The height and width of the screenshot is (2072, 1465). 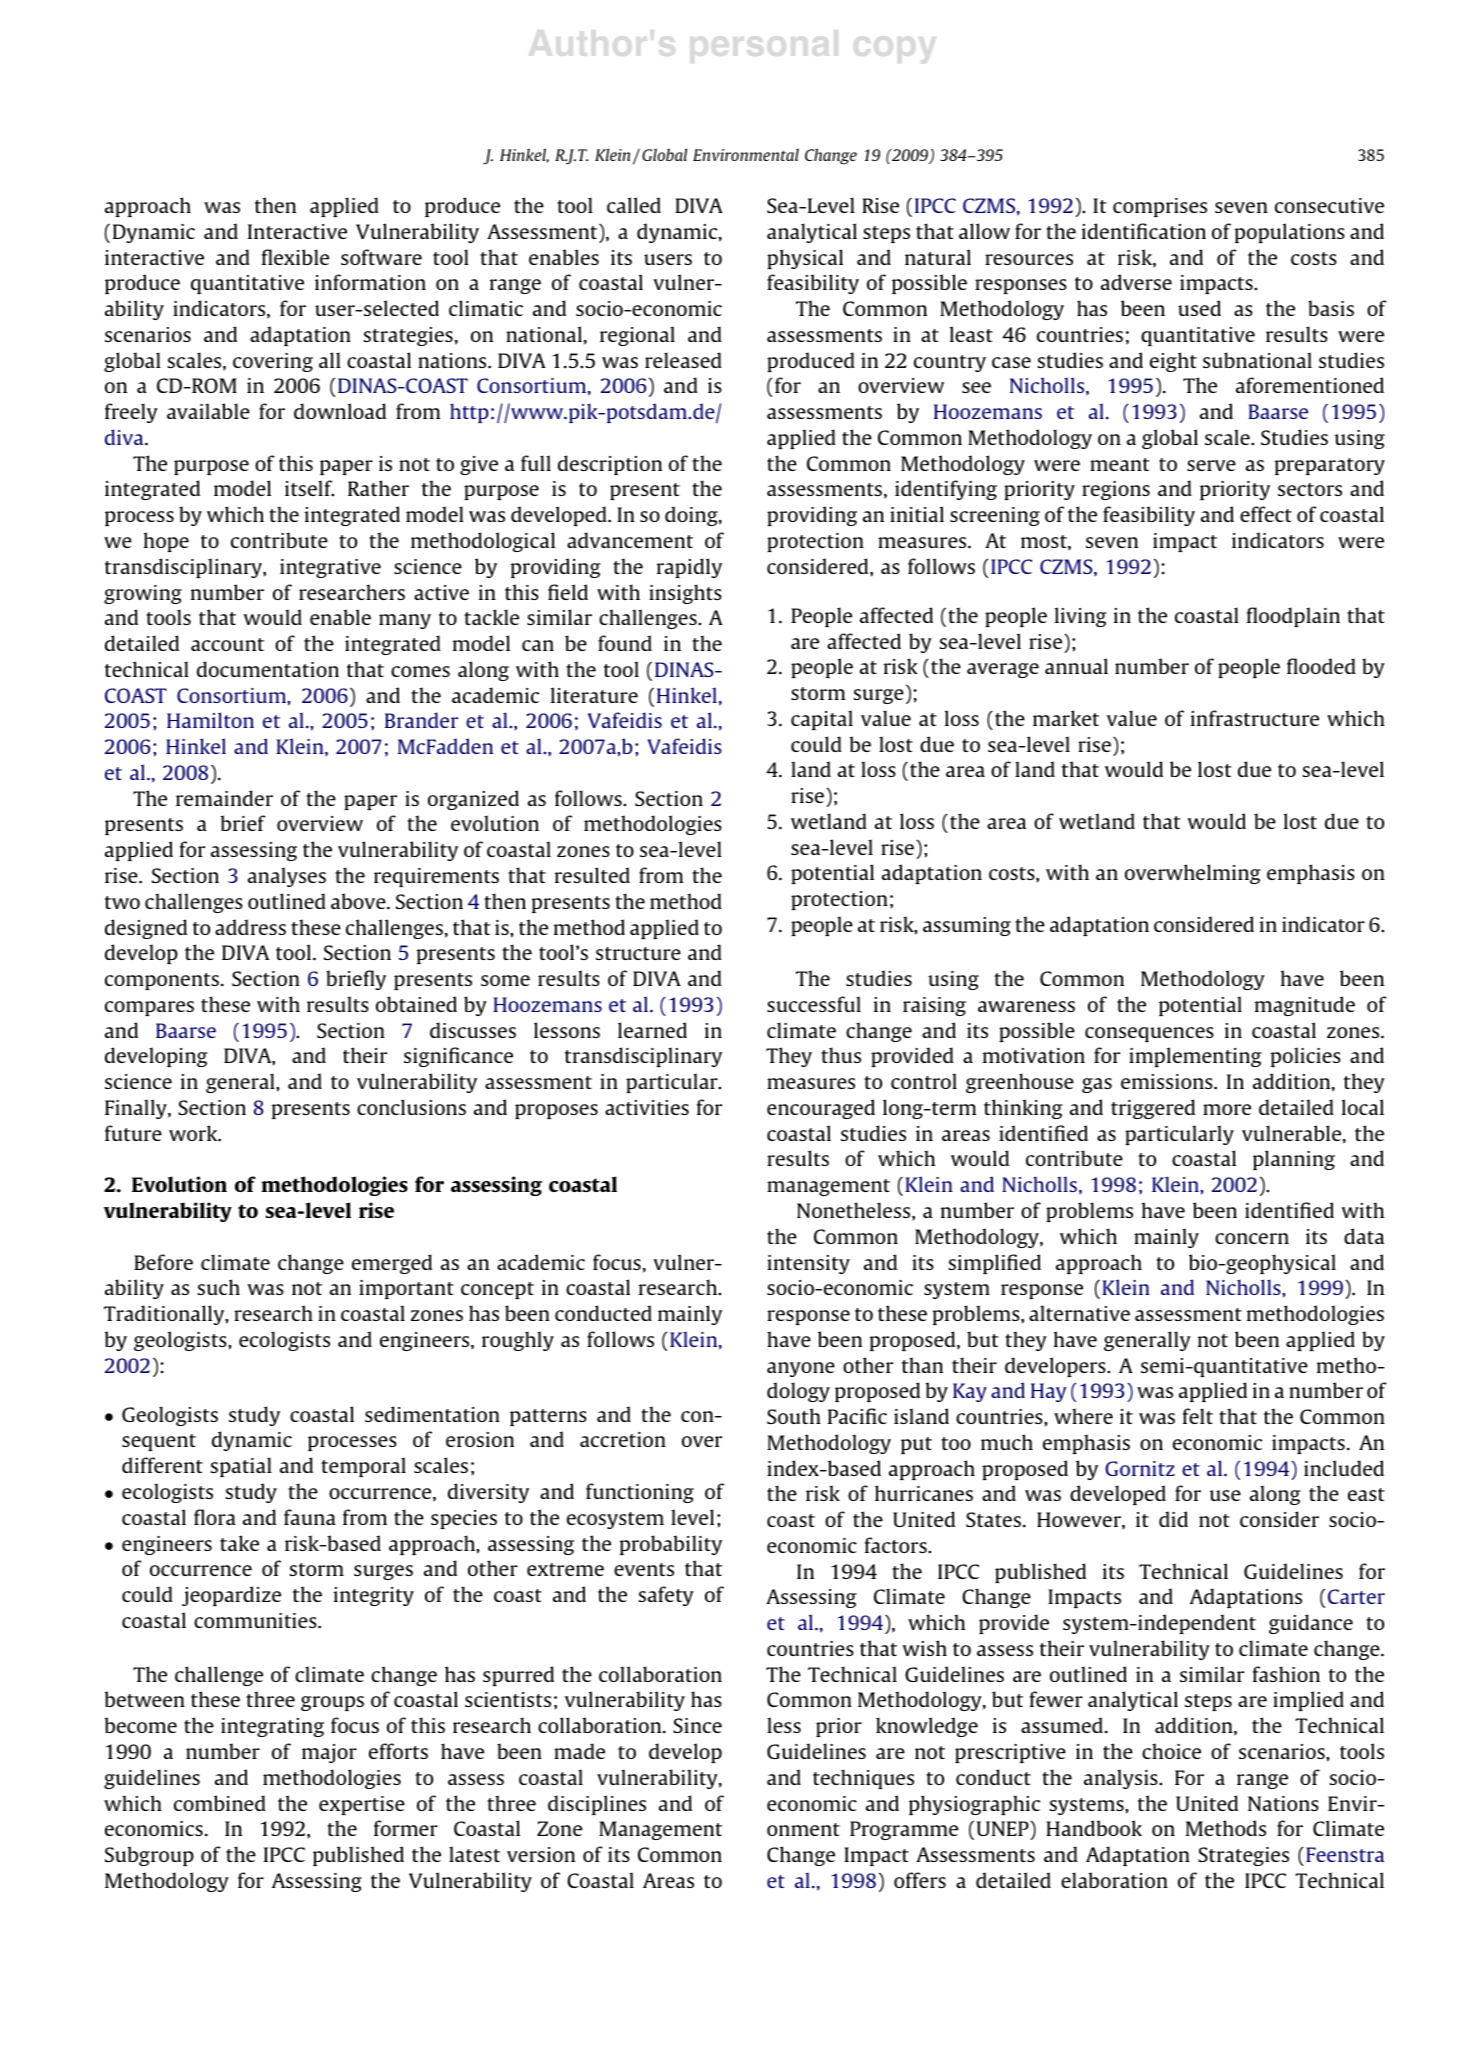 What do you see at coordinates (149, 1008) in the screenshot?
I see `compares` at bounding box center [149, 1008].
